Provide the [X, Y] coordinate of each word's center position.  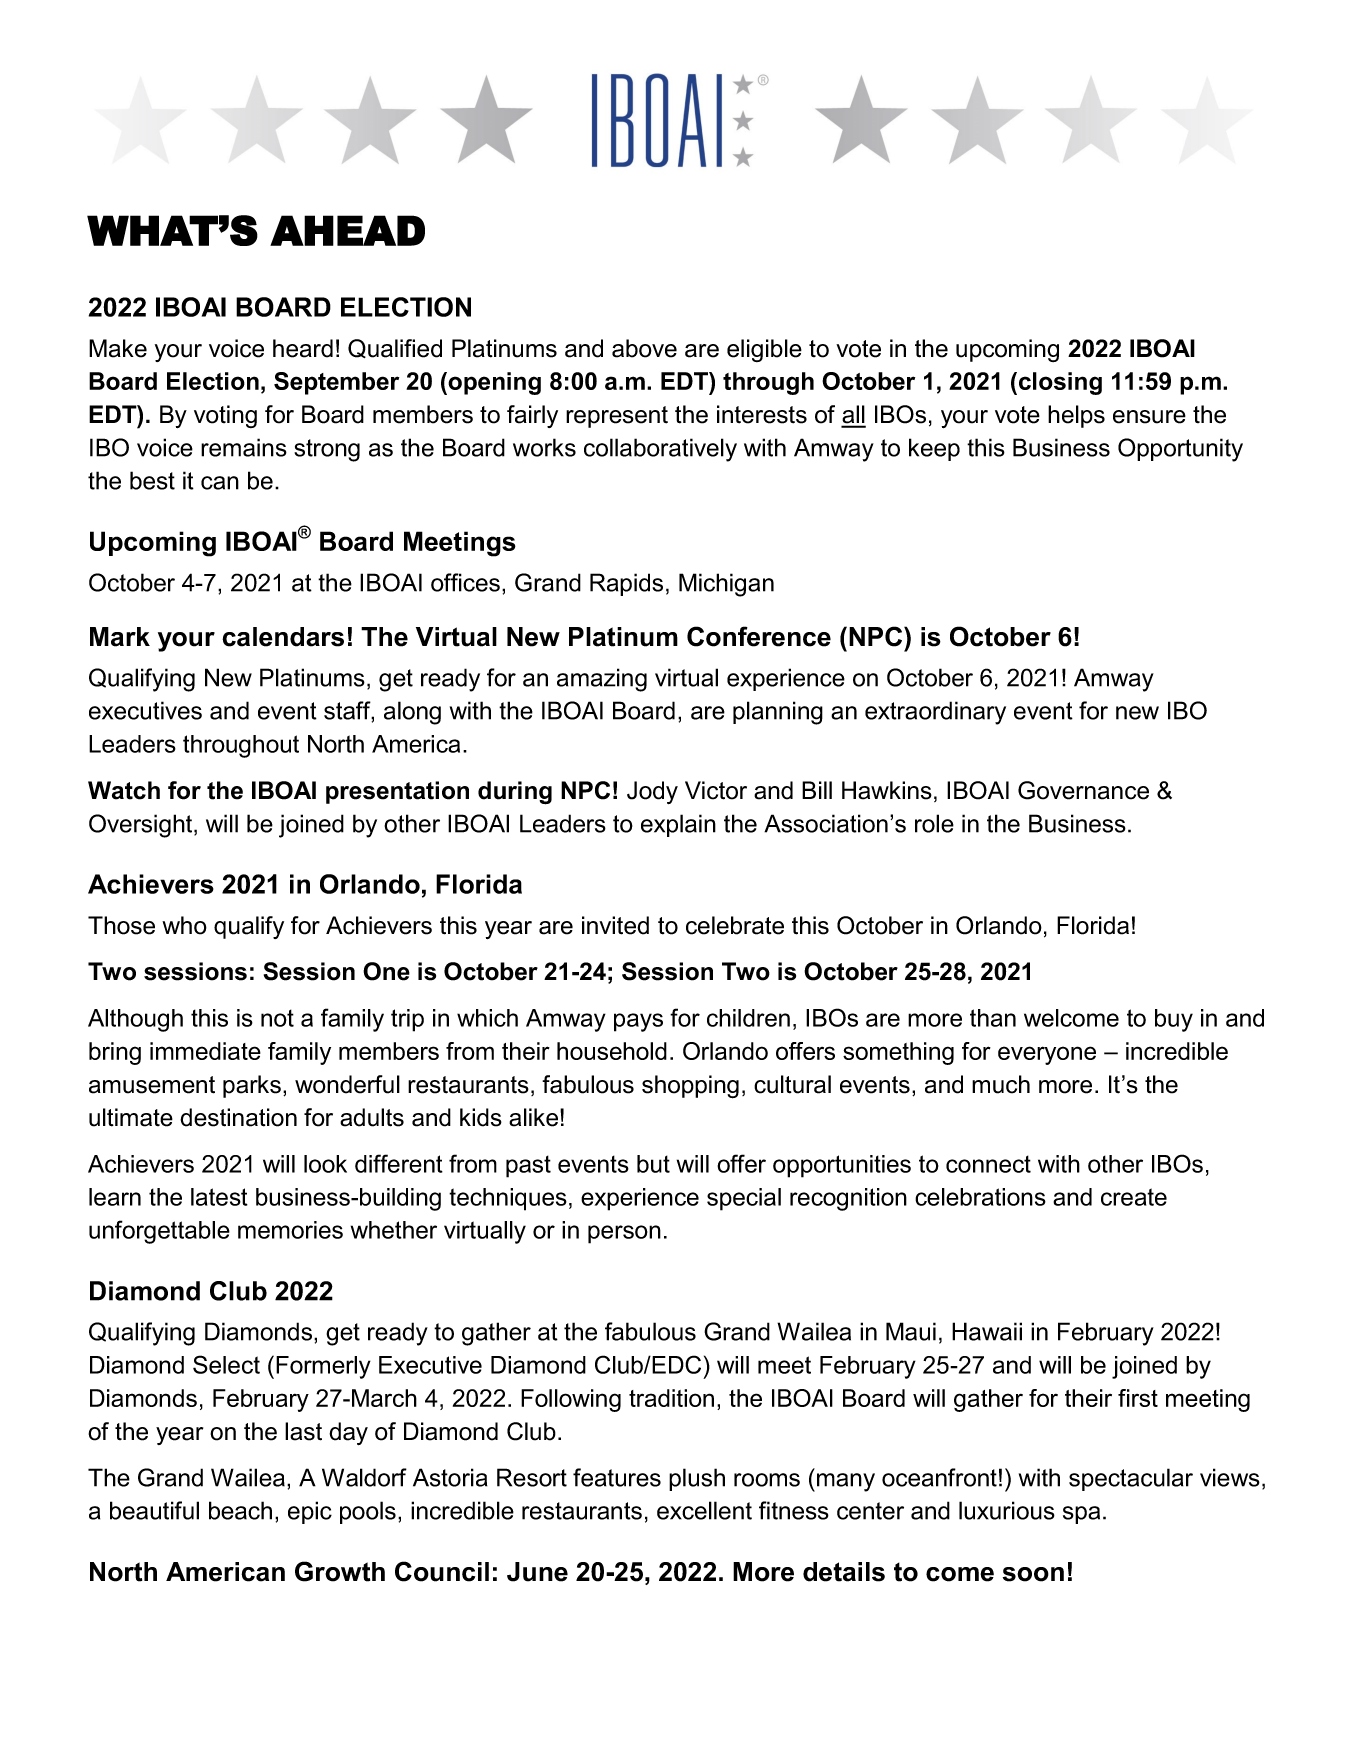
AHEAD [347, 230]
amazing [602, 680]
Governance [1083, 790]
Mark [120, 637]
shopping [690, 1087]
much [1001, 1084]
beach [240, 1510]
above [644, 348]
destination [238, 1117]
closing [1060, 383]
